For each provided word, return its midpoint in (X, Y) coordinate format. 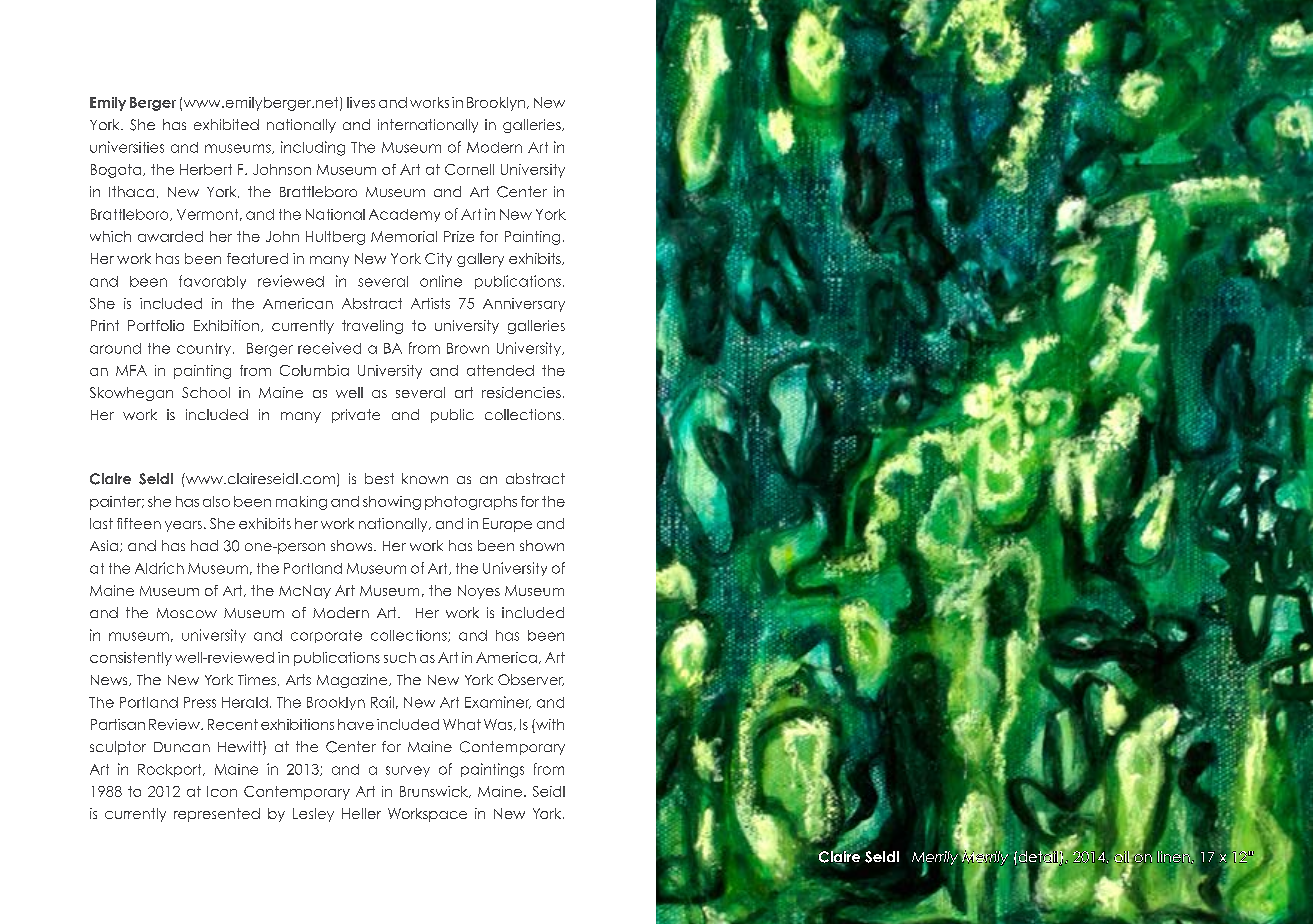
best (379, 478)
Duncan (182, 747)
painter (117, 503)
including (313, 148)
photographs (471, 503)
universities (127, 147)
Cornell (469, 169)
